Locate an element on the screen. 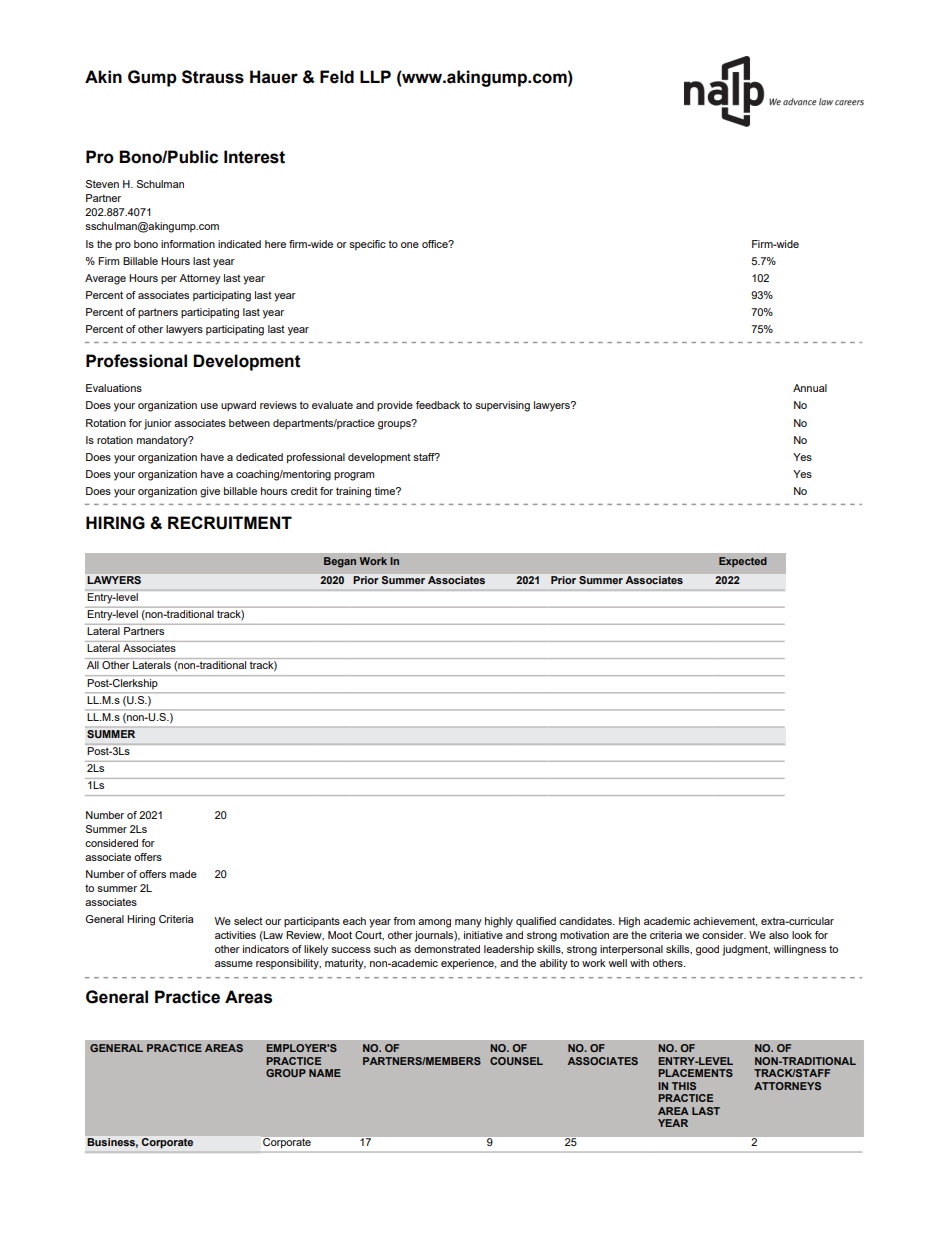  PLACEMENTS is located at coordinates (695, 1073).
